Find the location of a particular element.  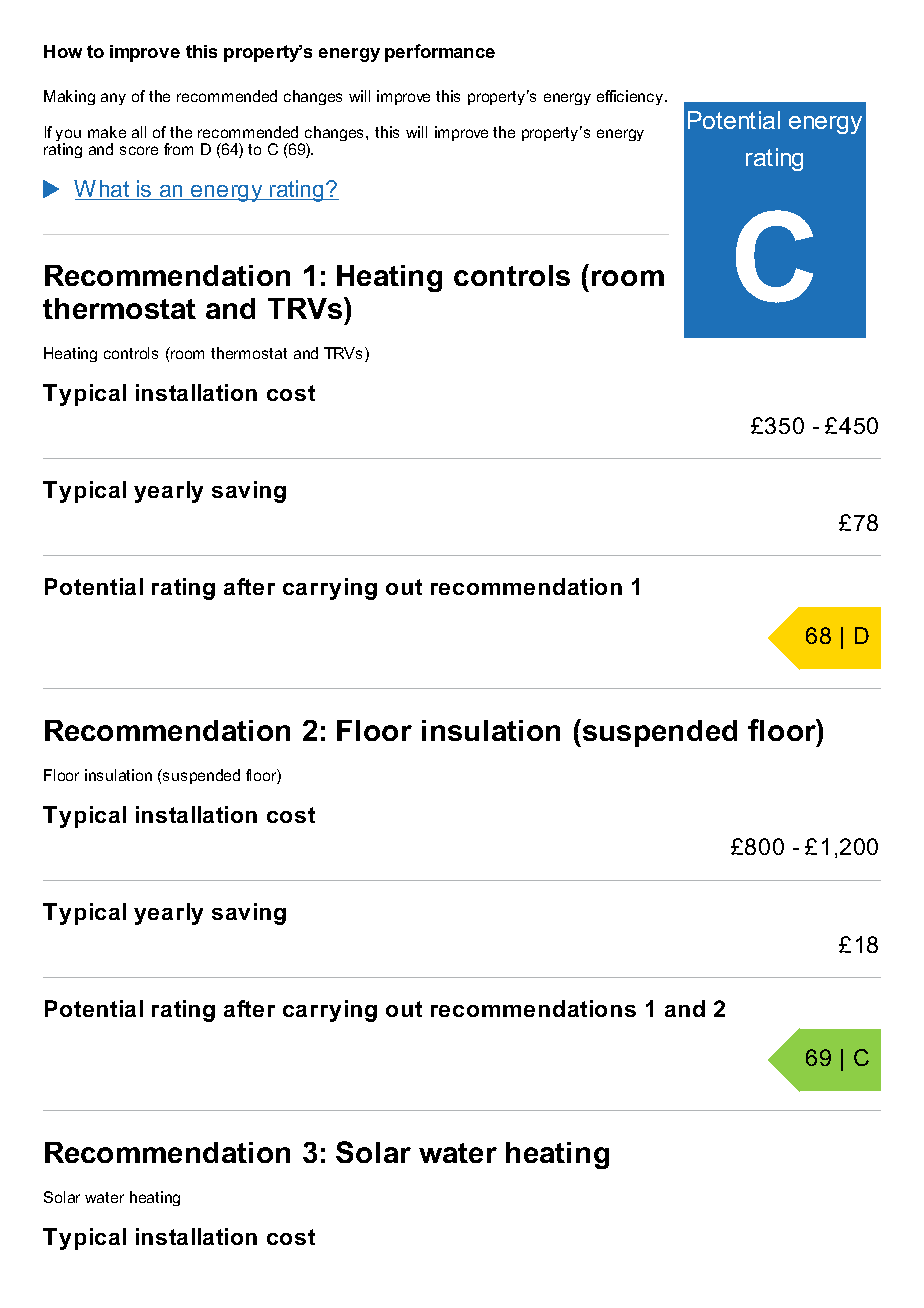

score is located at coordinates (139, 150).
